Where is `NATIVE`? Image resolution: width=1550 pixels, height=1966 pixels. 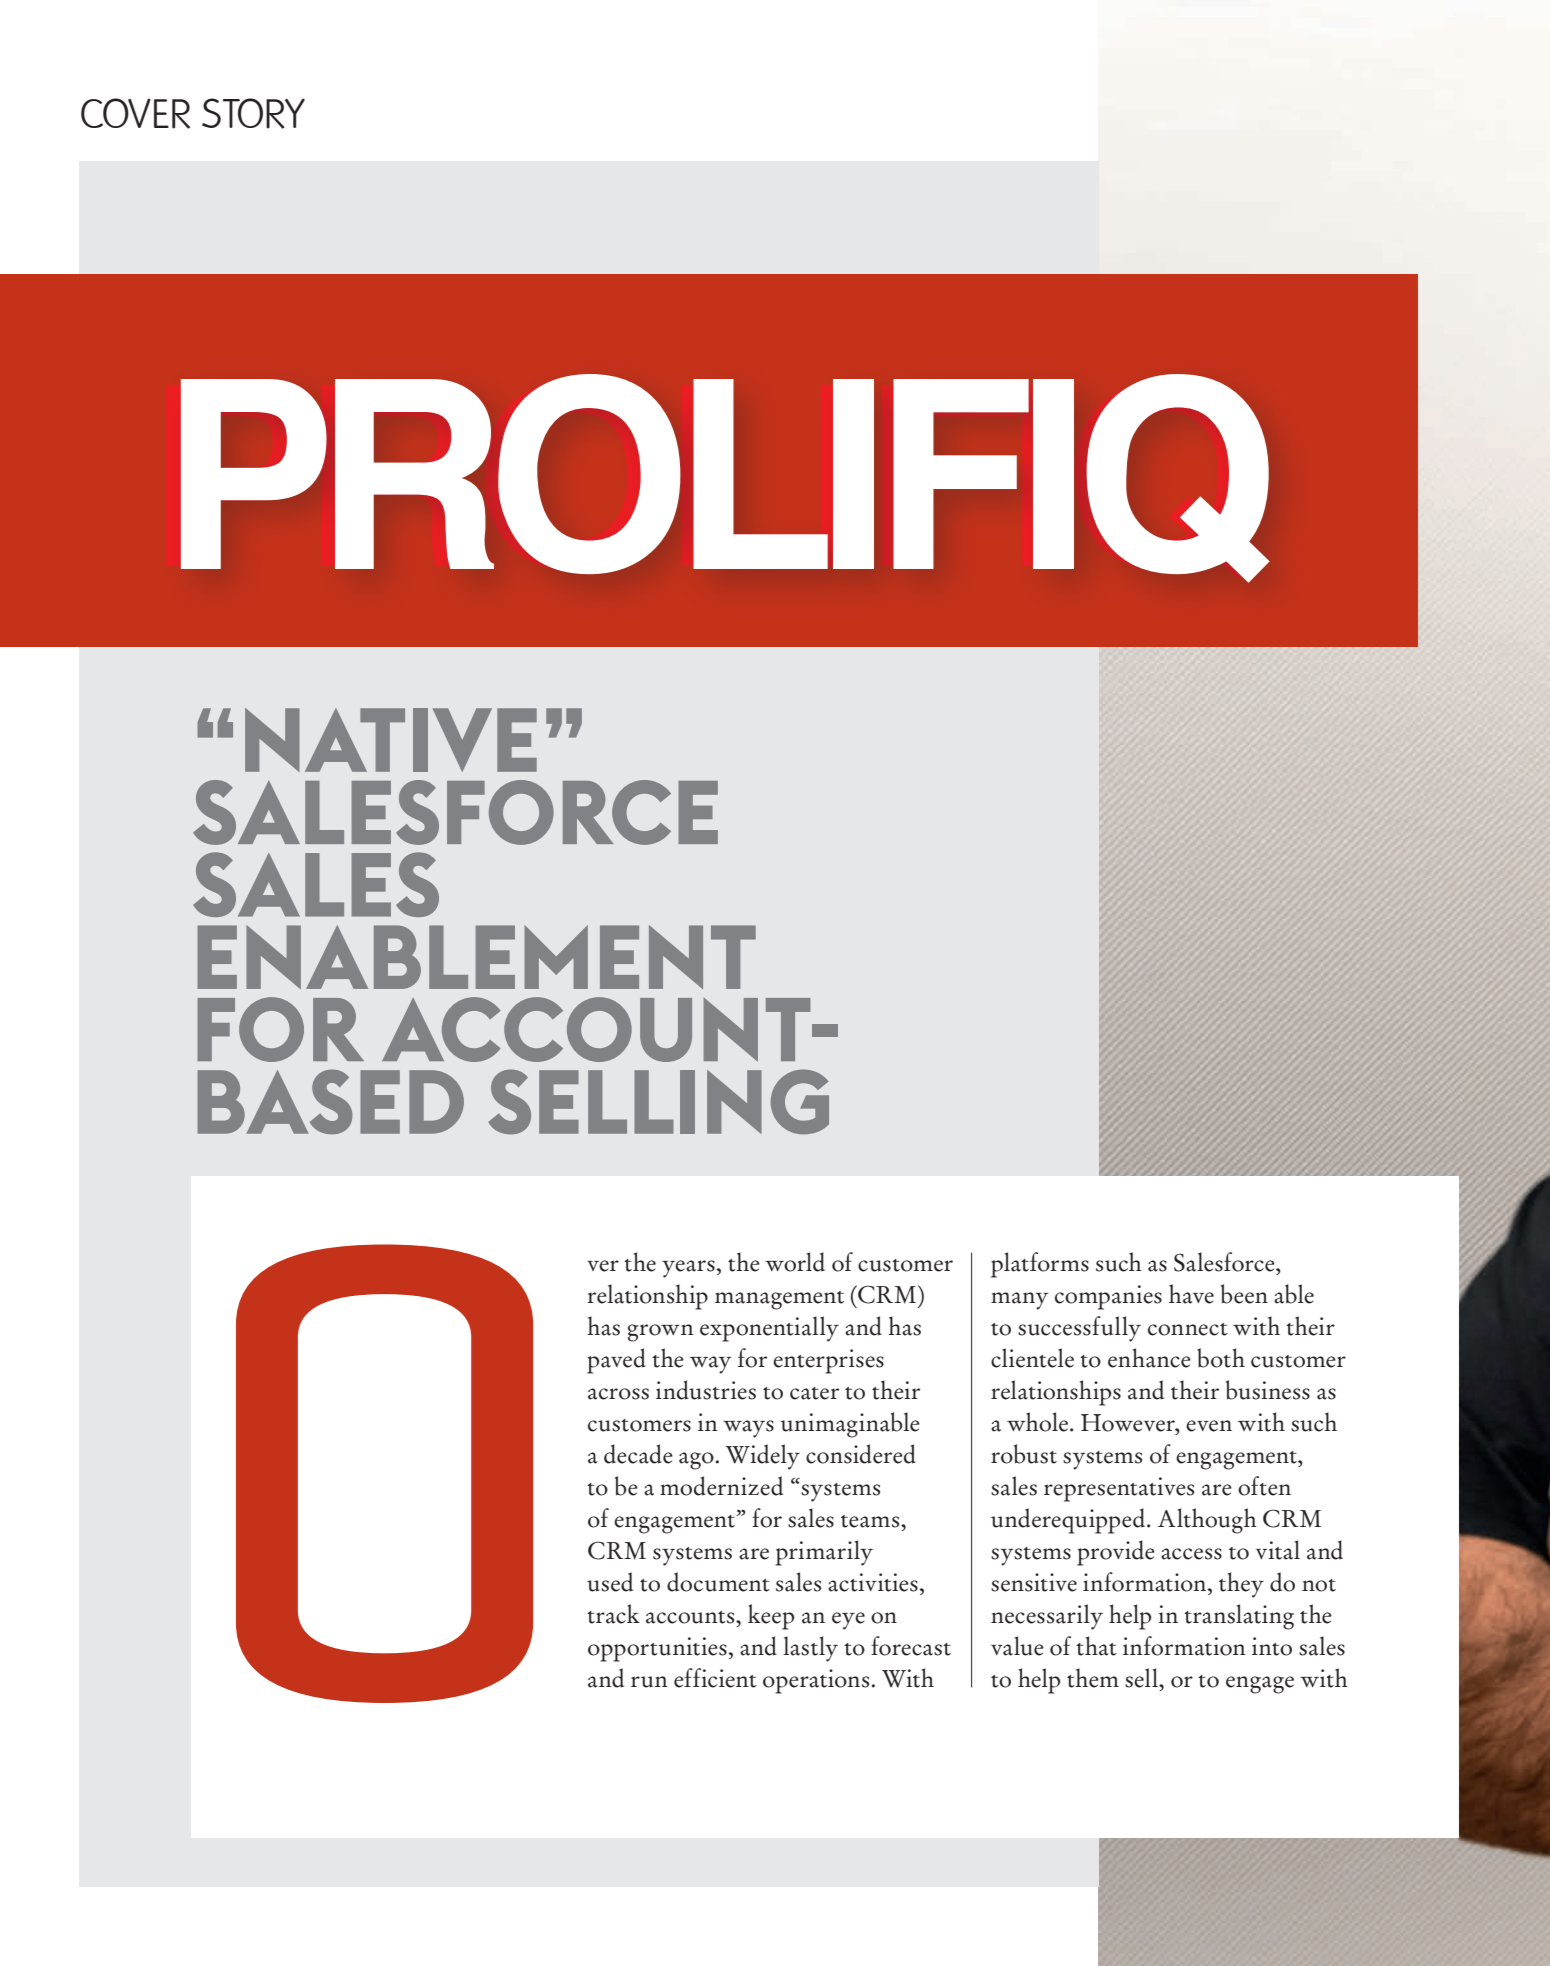 NATIVE is located at coordinates (391, 740).
